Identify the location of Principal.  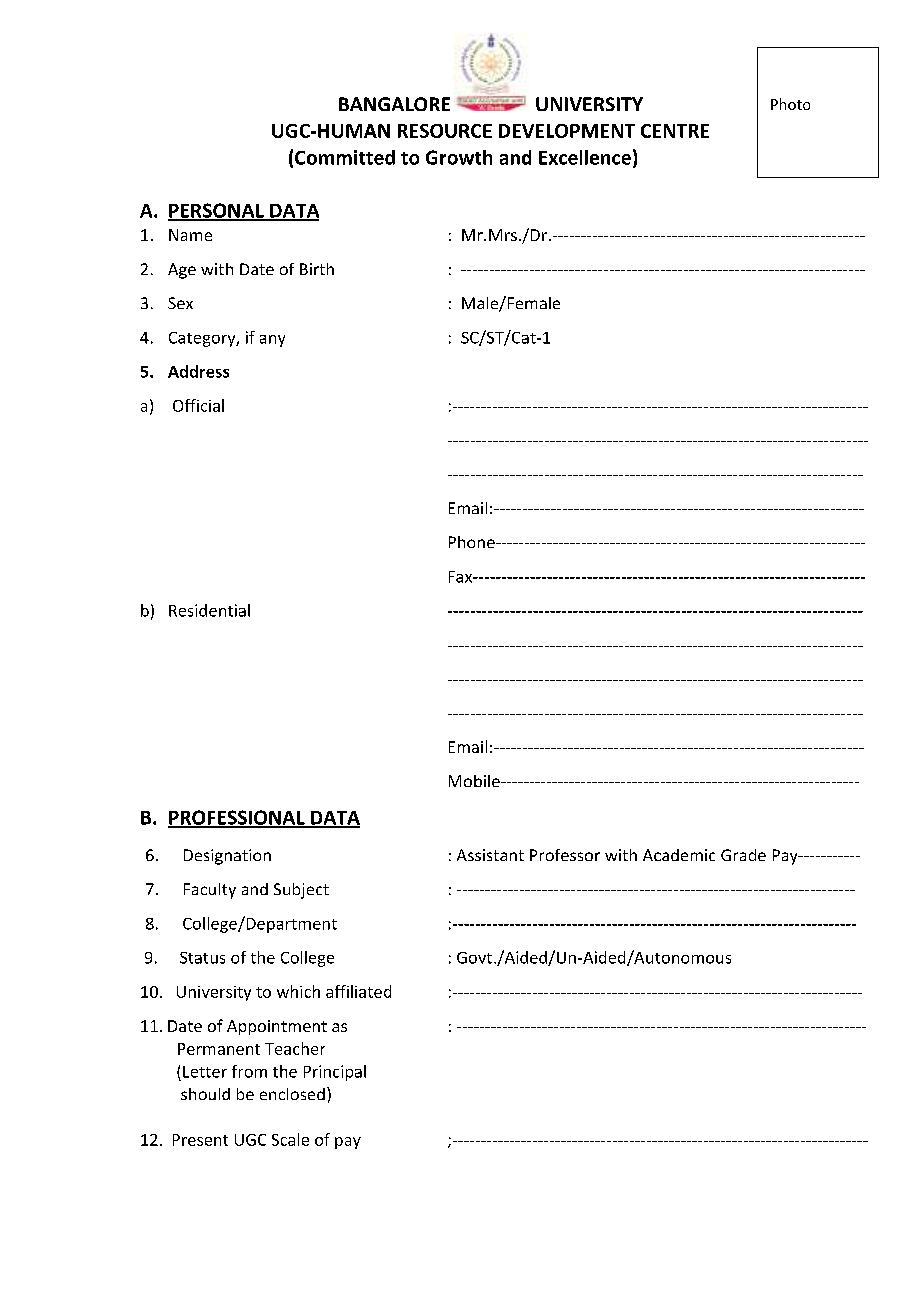
(335, 1073).
